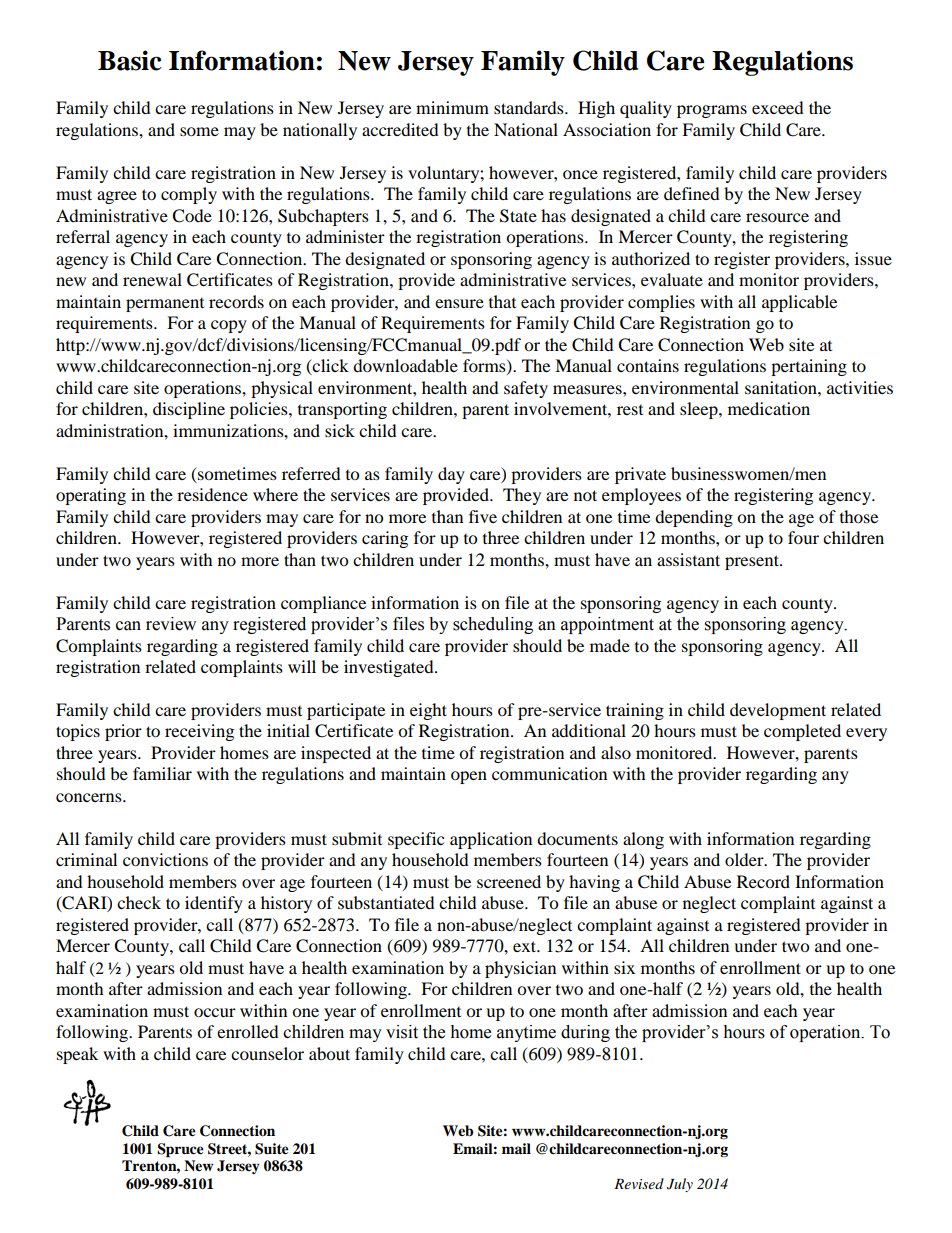 The height and width of the image is (1233, 952). Describe the element at coordinates (272, 1149) in the image. I see `Suite` at that location.
